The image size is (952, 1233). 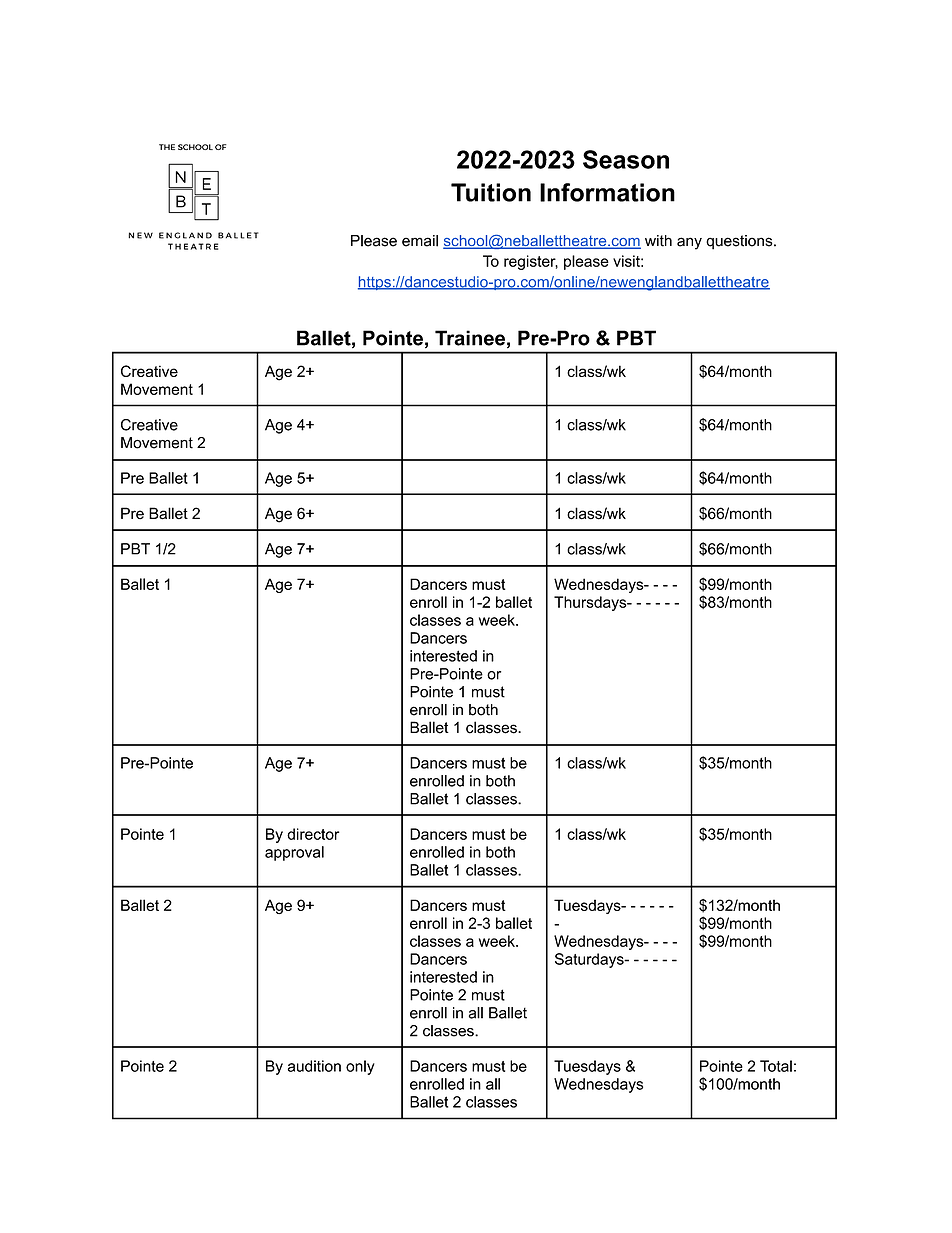 What do you see at coordinates (360, 1067) in the screenshot?
I see `only` at bounding box center [360, 1067].
